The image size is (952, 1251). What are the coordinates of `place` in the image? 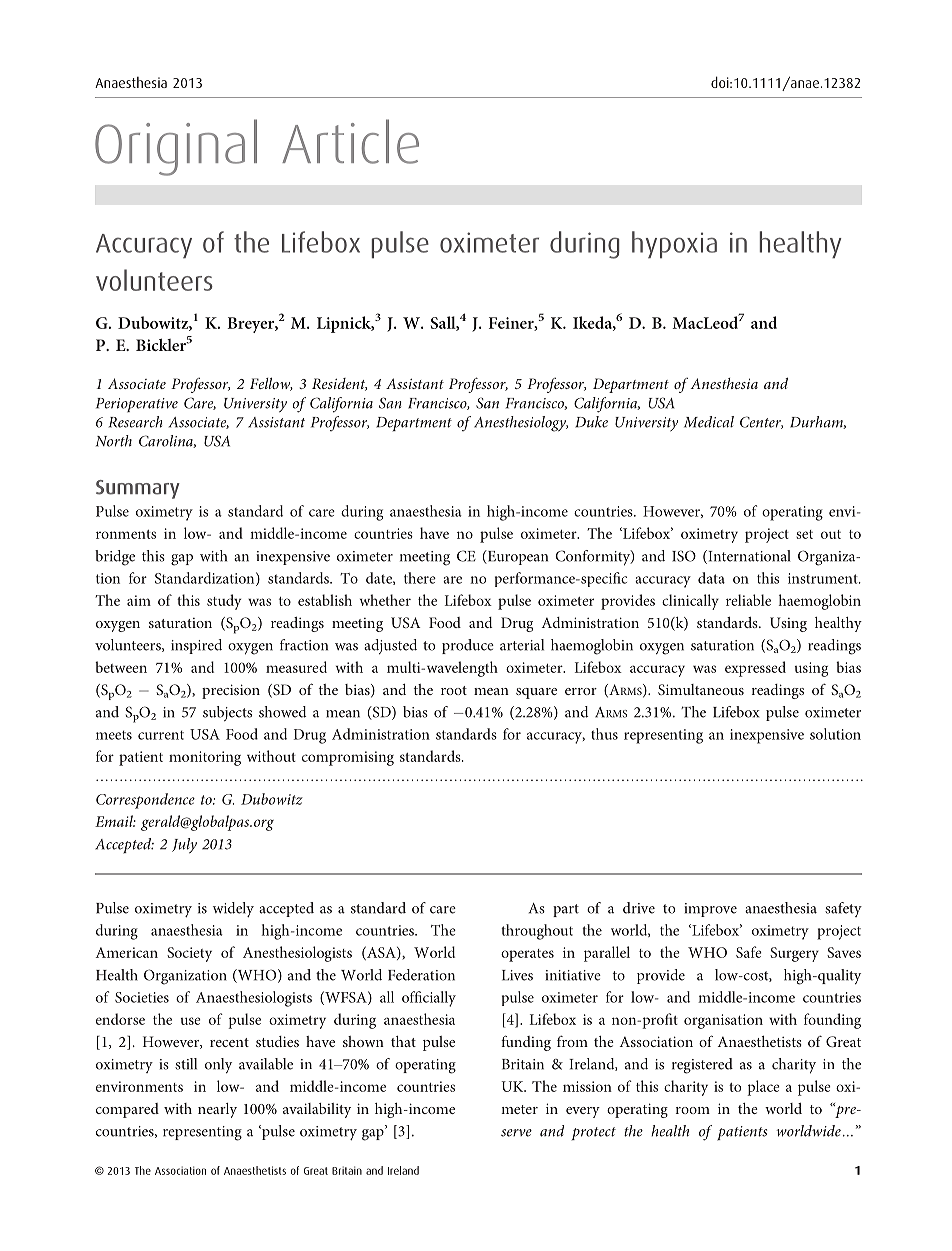 It's located at (763, 1088).
